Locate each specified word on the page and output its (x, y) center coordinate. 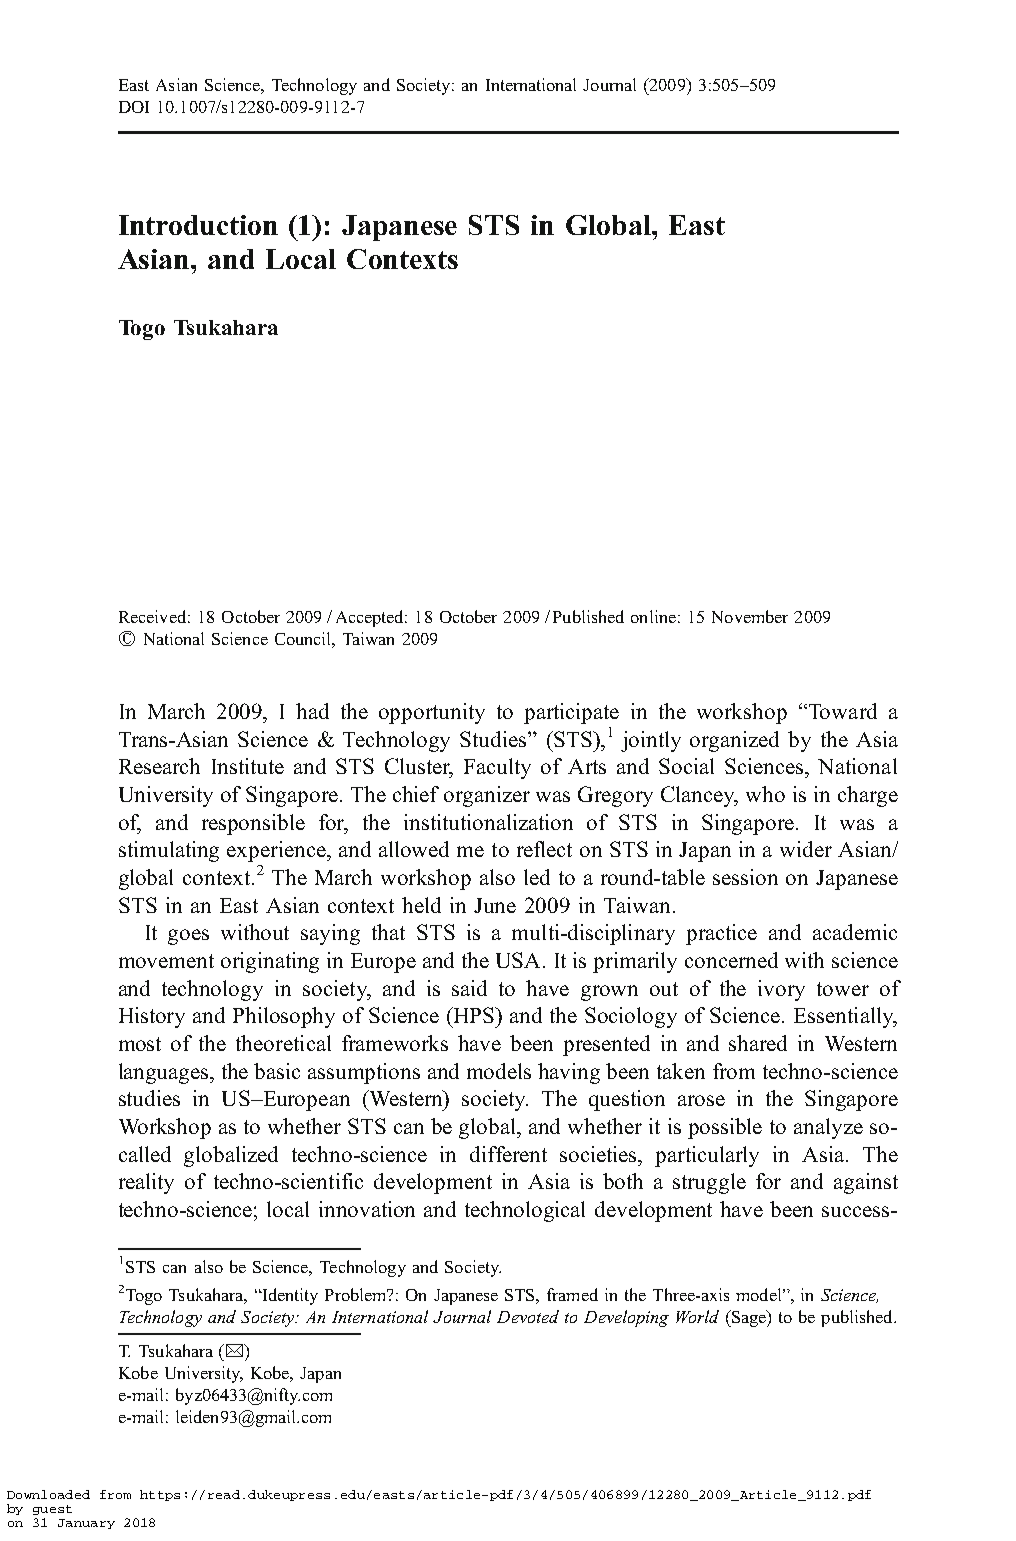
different (508, 1154)
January (86, 1524)
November (750, 616)
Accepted (371, 618)
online (653, 616)
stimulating (169, 851)
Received (152, 616)
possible (725, 1128)
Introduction (198, 225)
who (765, 794)
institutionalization (488, 822)
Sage (748, 1318)
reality (146, 1183)
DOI (134, 107)
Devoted (528, 1316)
